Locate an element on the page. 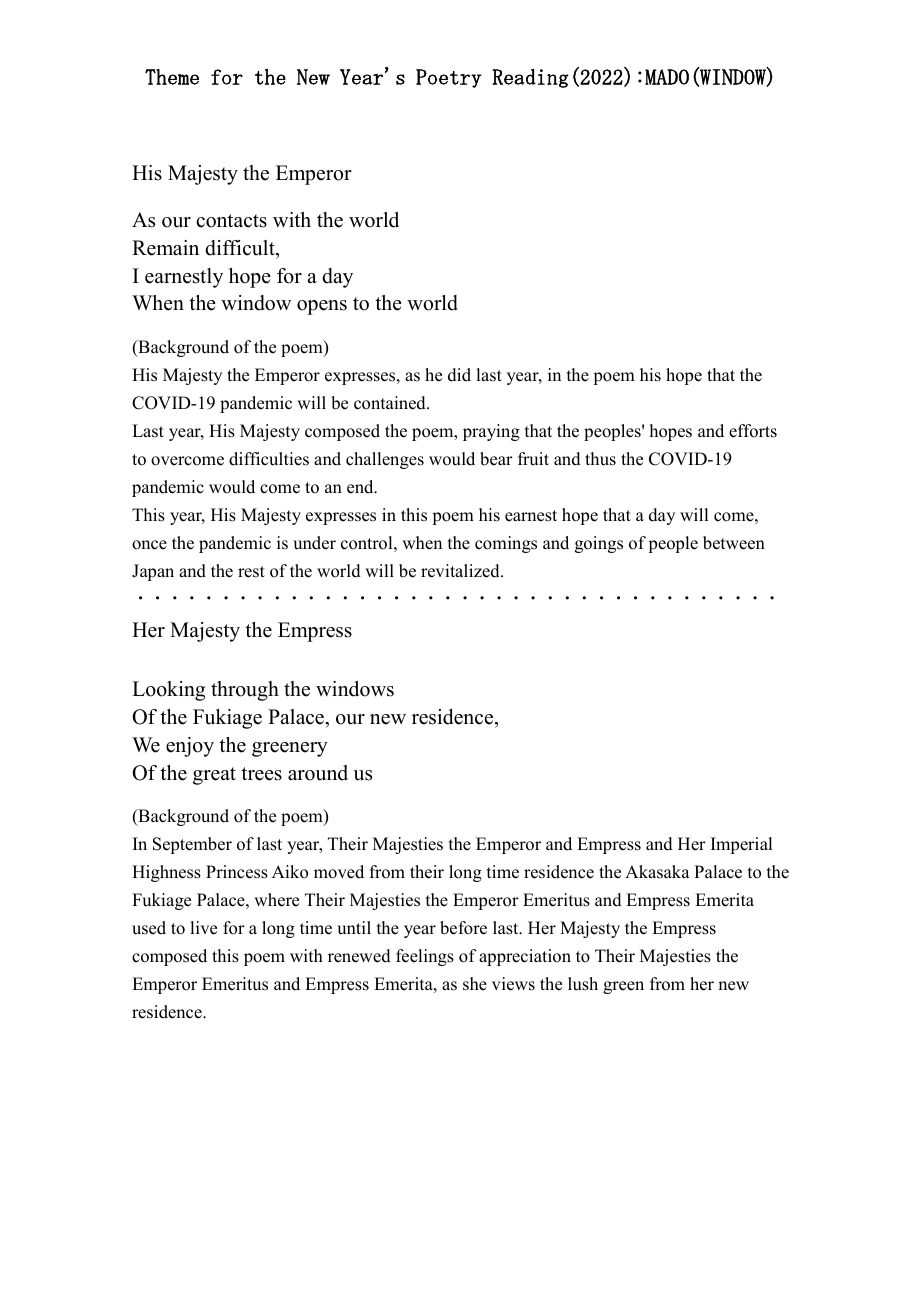 Image resolution: width=924 pixels, height=1308 pixels. between is located at coordinates (734, 543).
